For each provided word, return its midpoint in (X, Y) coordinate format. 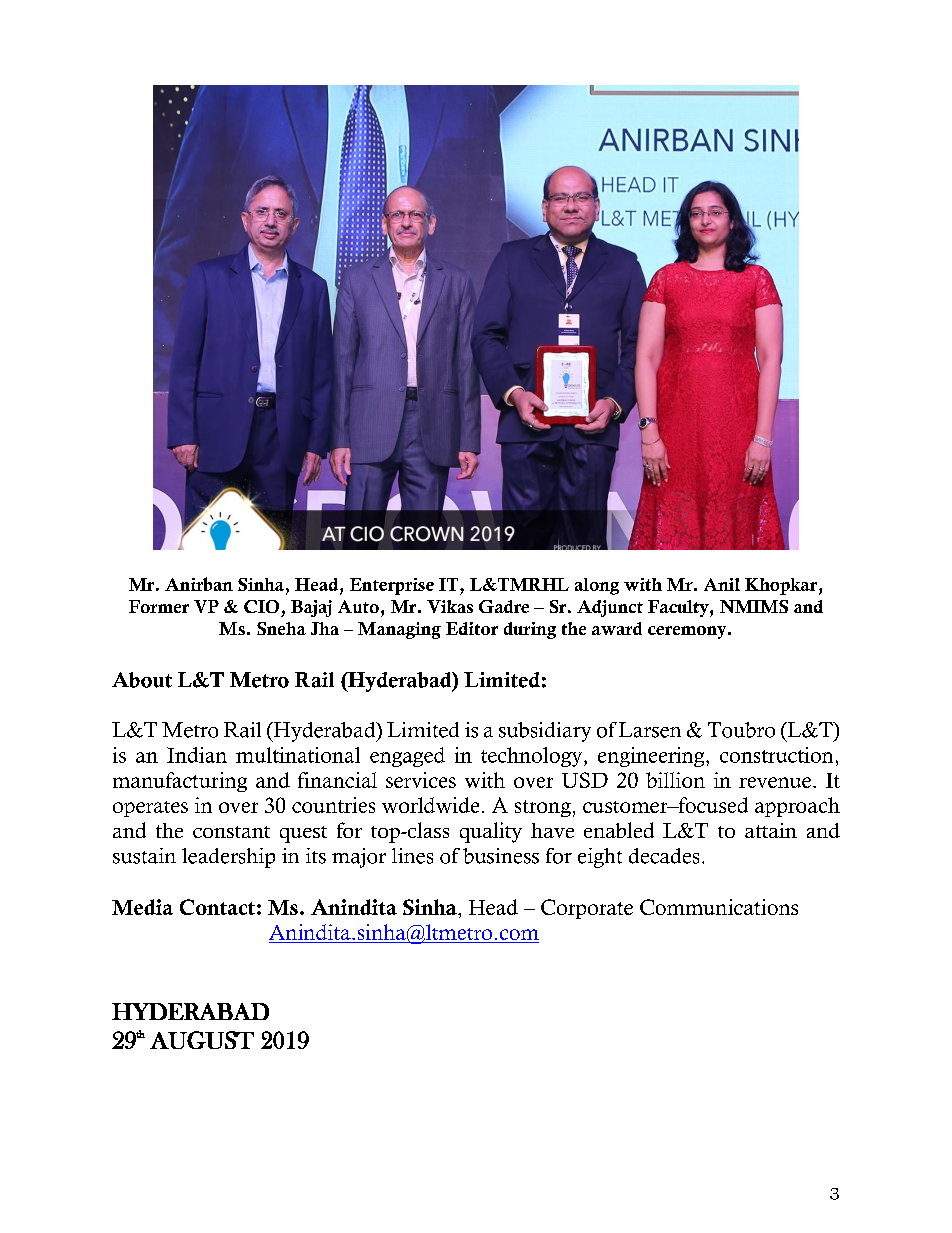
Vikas (450, 606)
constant (231, 832)
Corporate (587, 909)
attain (771, 830)
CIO (261, 606)
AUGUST (202, 1040)
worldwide (430, 805)
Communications (719, 907)
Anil (722, 584)
